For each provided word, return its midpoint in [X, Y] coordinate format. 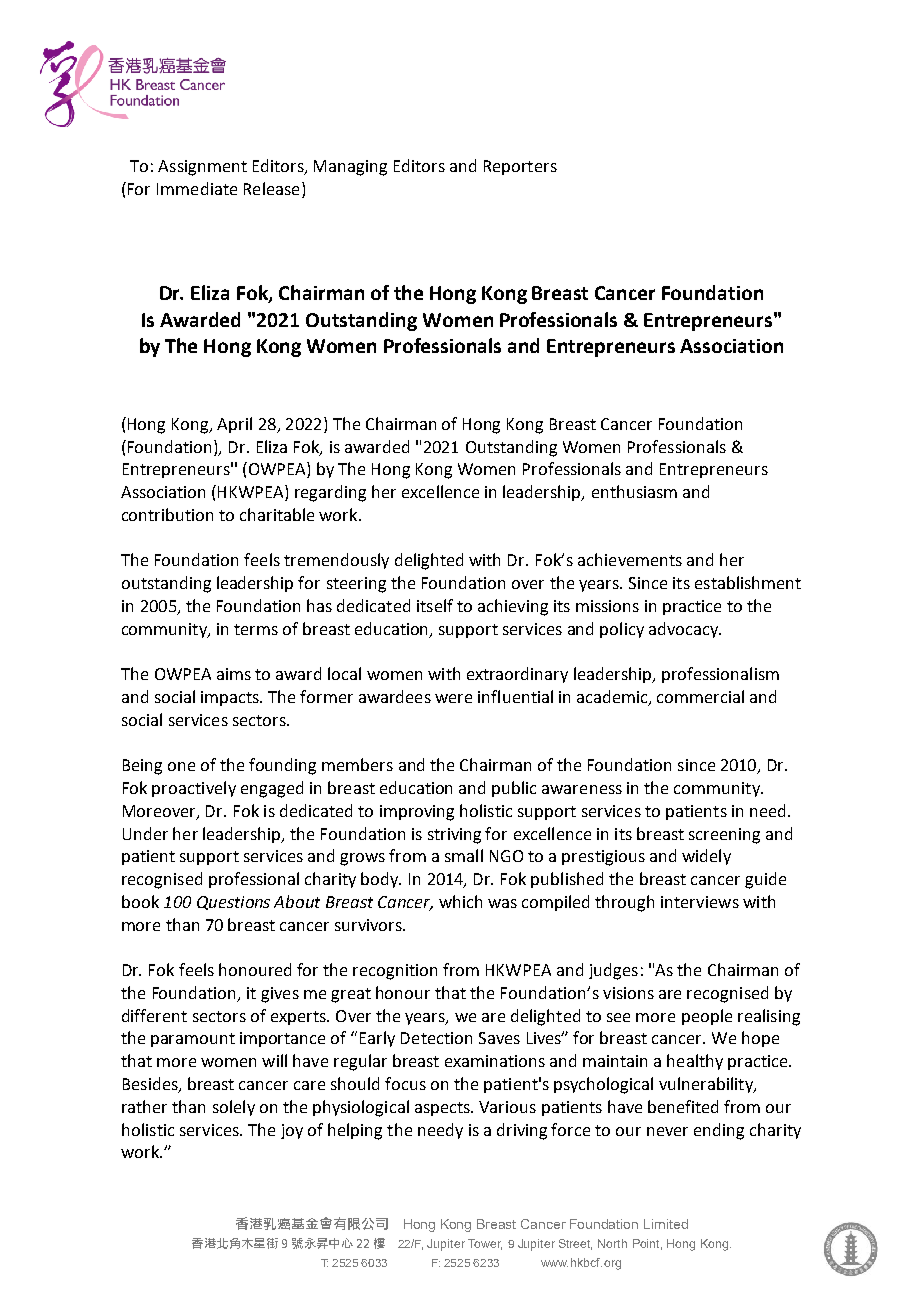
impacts [231, 698]
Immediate [197, 188]
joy [292, 1131]
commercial [700, 696]
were [453, 698]
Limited [666, 1224]
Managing [350, 168]
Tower [485, 1244]
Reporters [520, 167]
